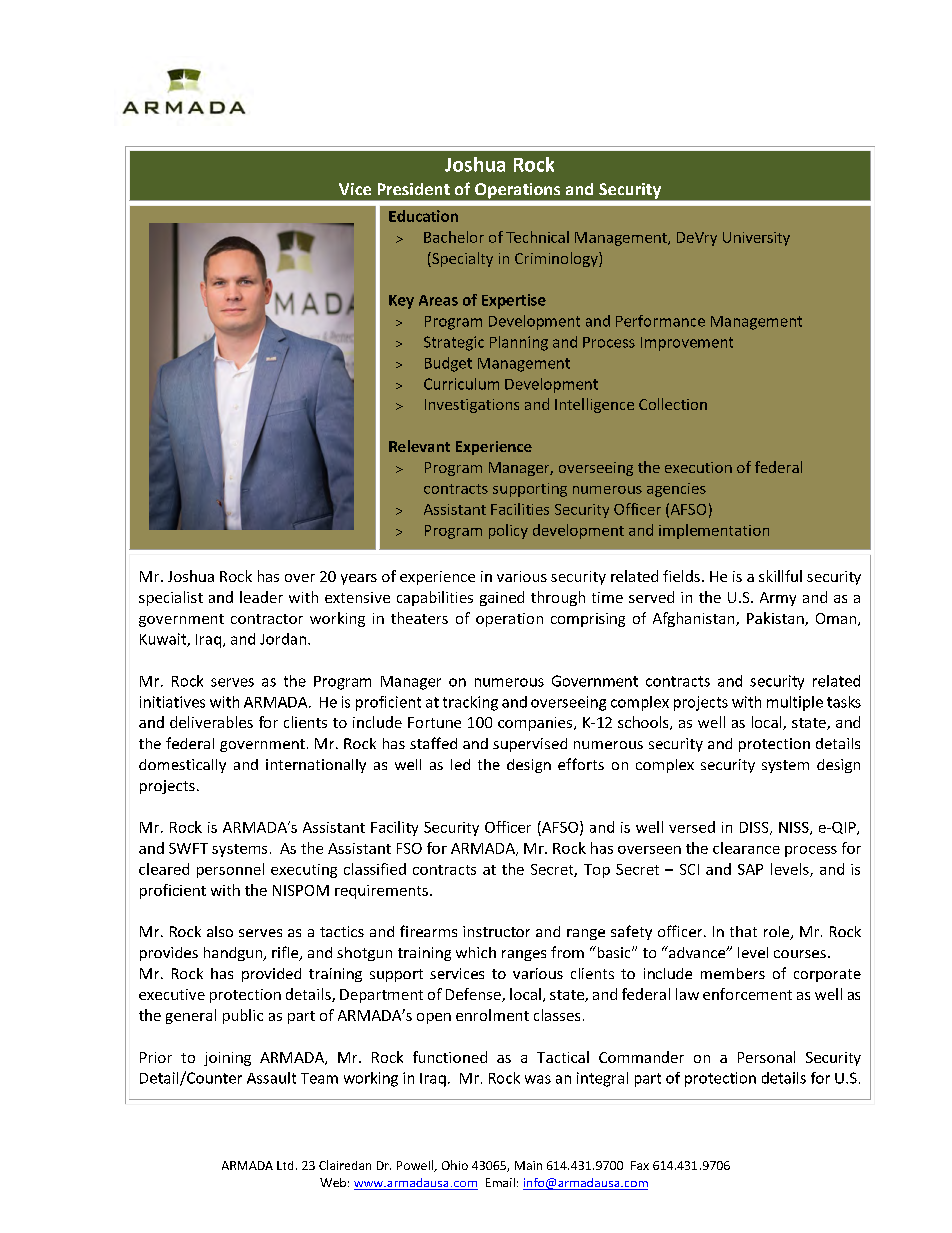 The width and height of the document is (952, 1233). What do you see at coordinates (537, 237) in the document?
I see `Technical` at bounding box center [537, 237].
